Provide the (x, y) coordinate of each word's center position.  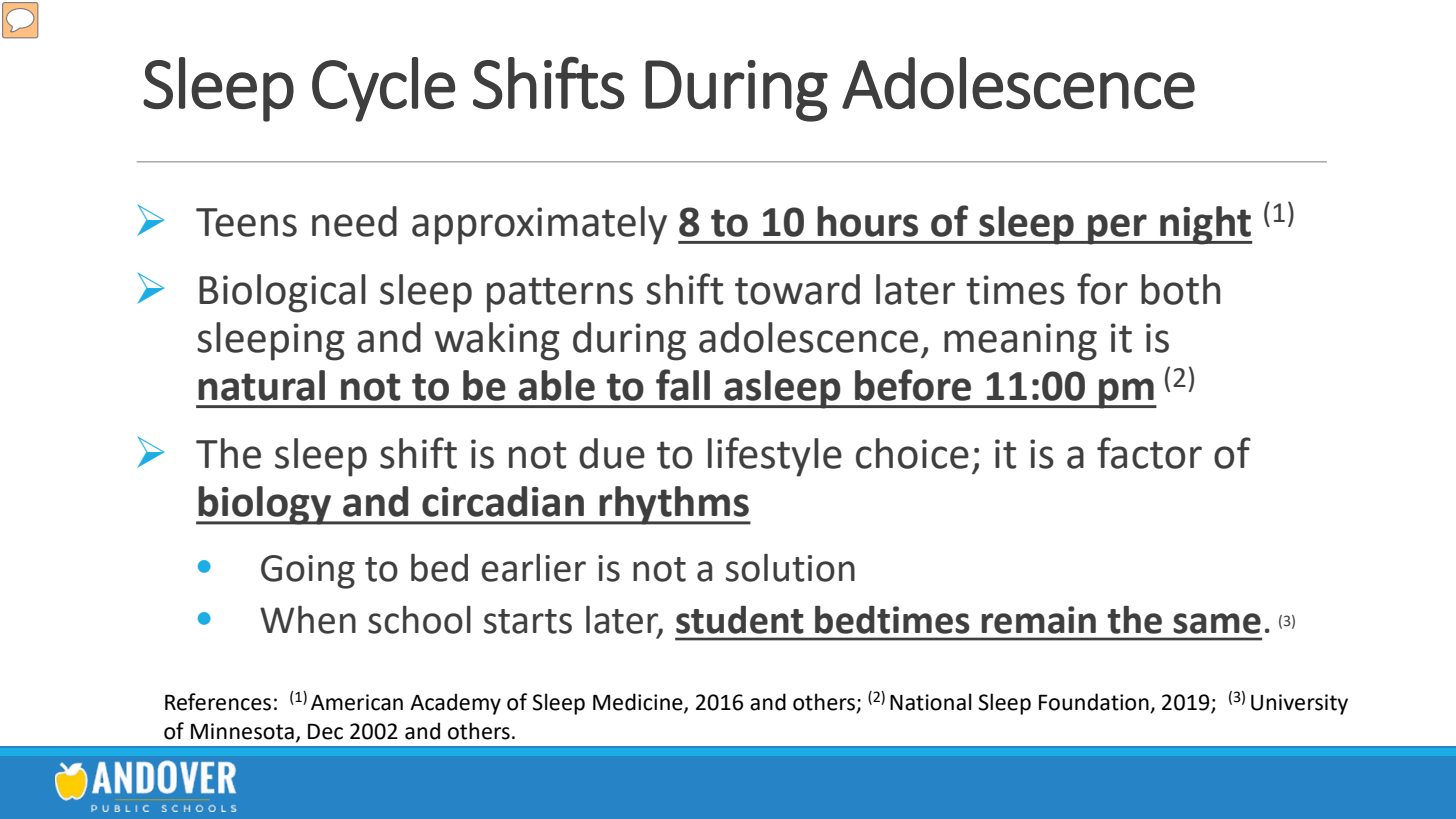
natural (261, 385)
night (1205, 225)
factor (1149, 453)
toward (797, 289)
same (1217, 623)
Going (308, 572)
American (357, 702)
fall (683, 385)
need (354, 221)
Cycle (383, 89)
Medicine (639, 702)
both (1180, 289)
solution (790, 568)
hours (867, 221)
